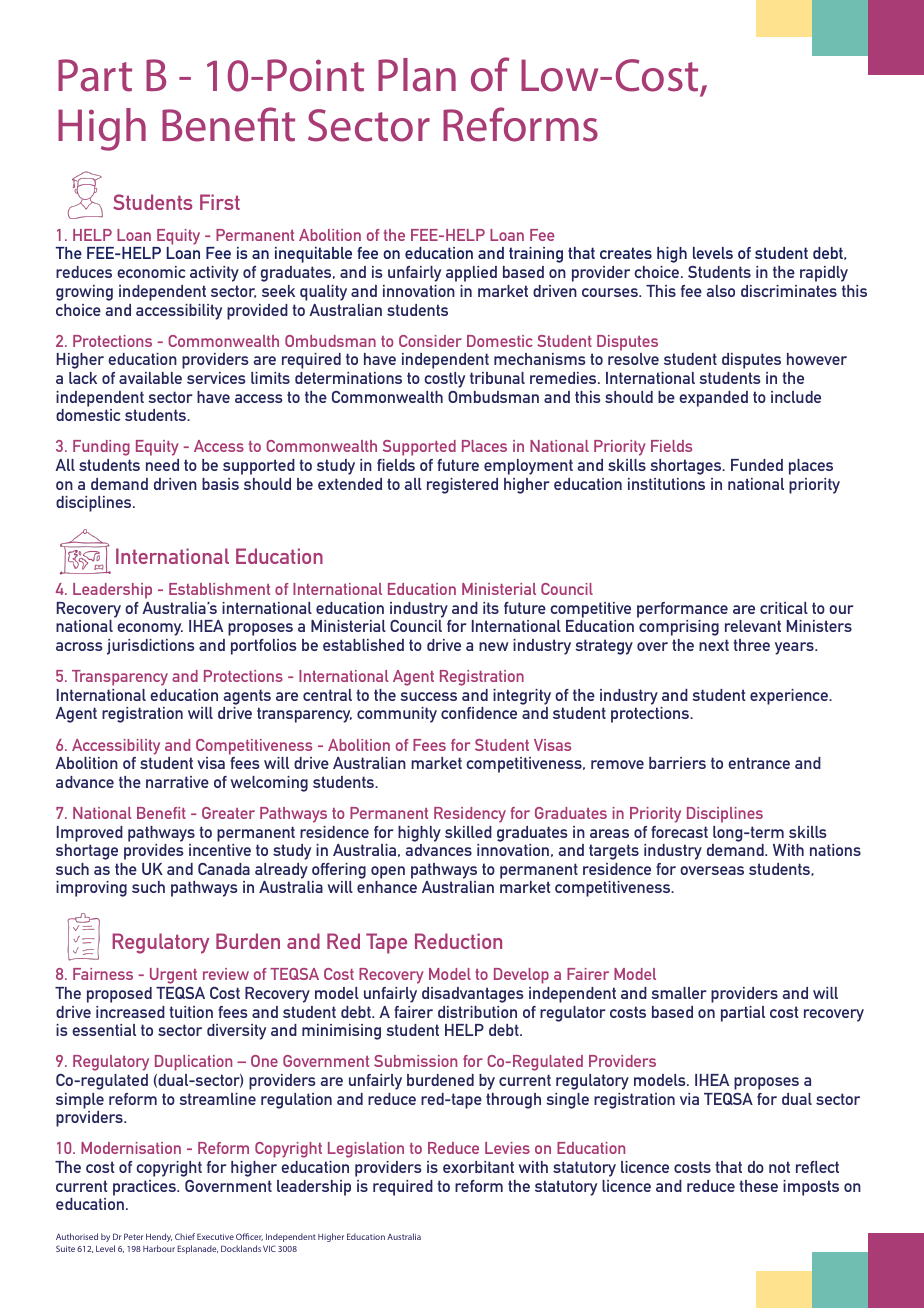 Image resolution: width=924 pixels, height=1308 pixels. I want to click on economic, so click(151, 272).
